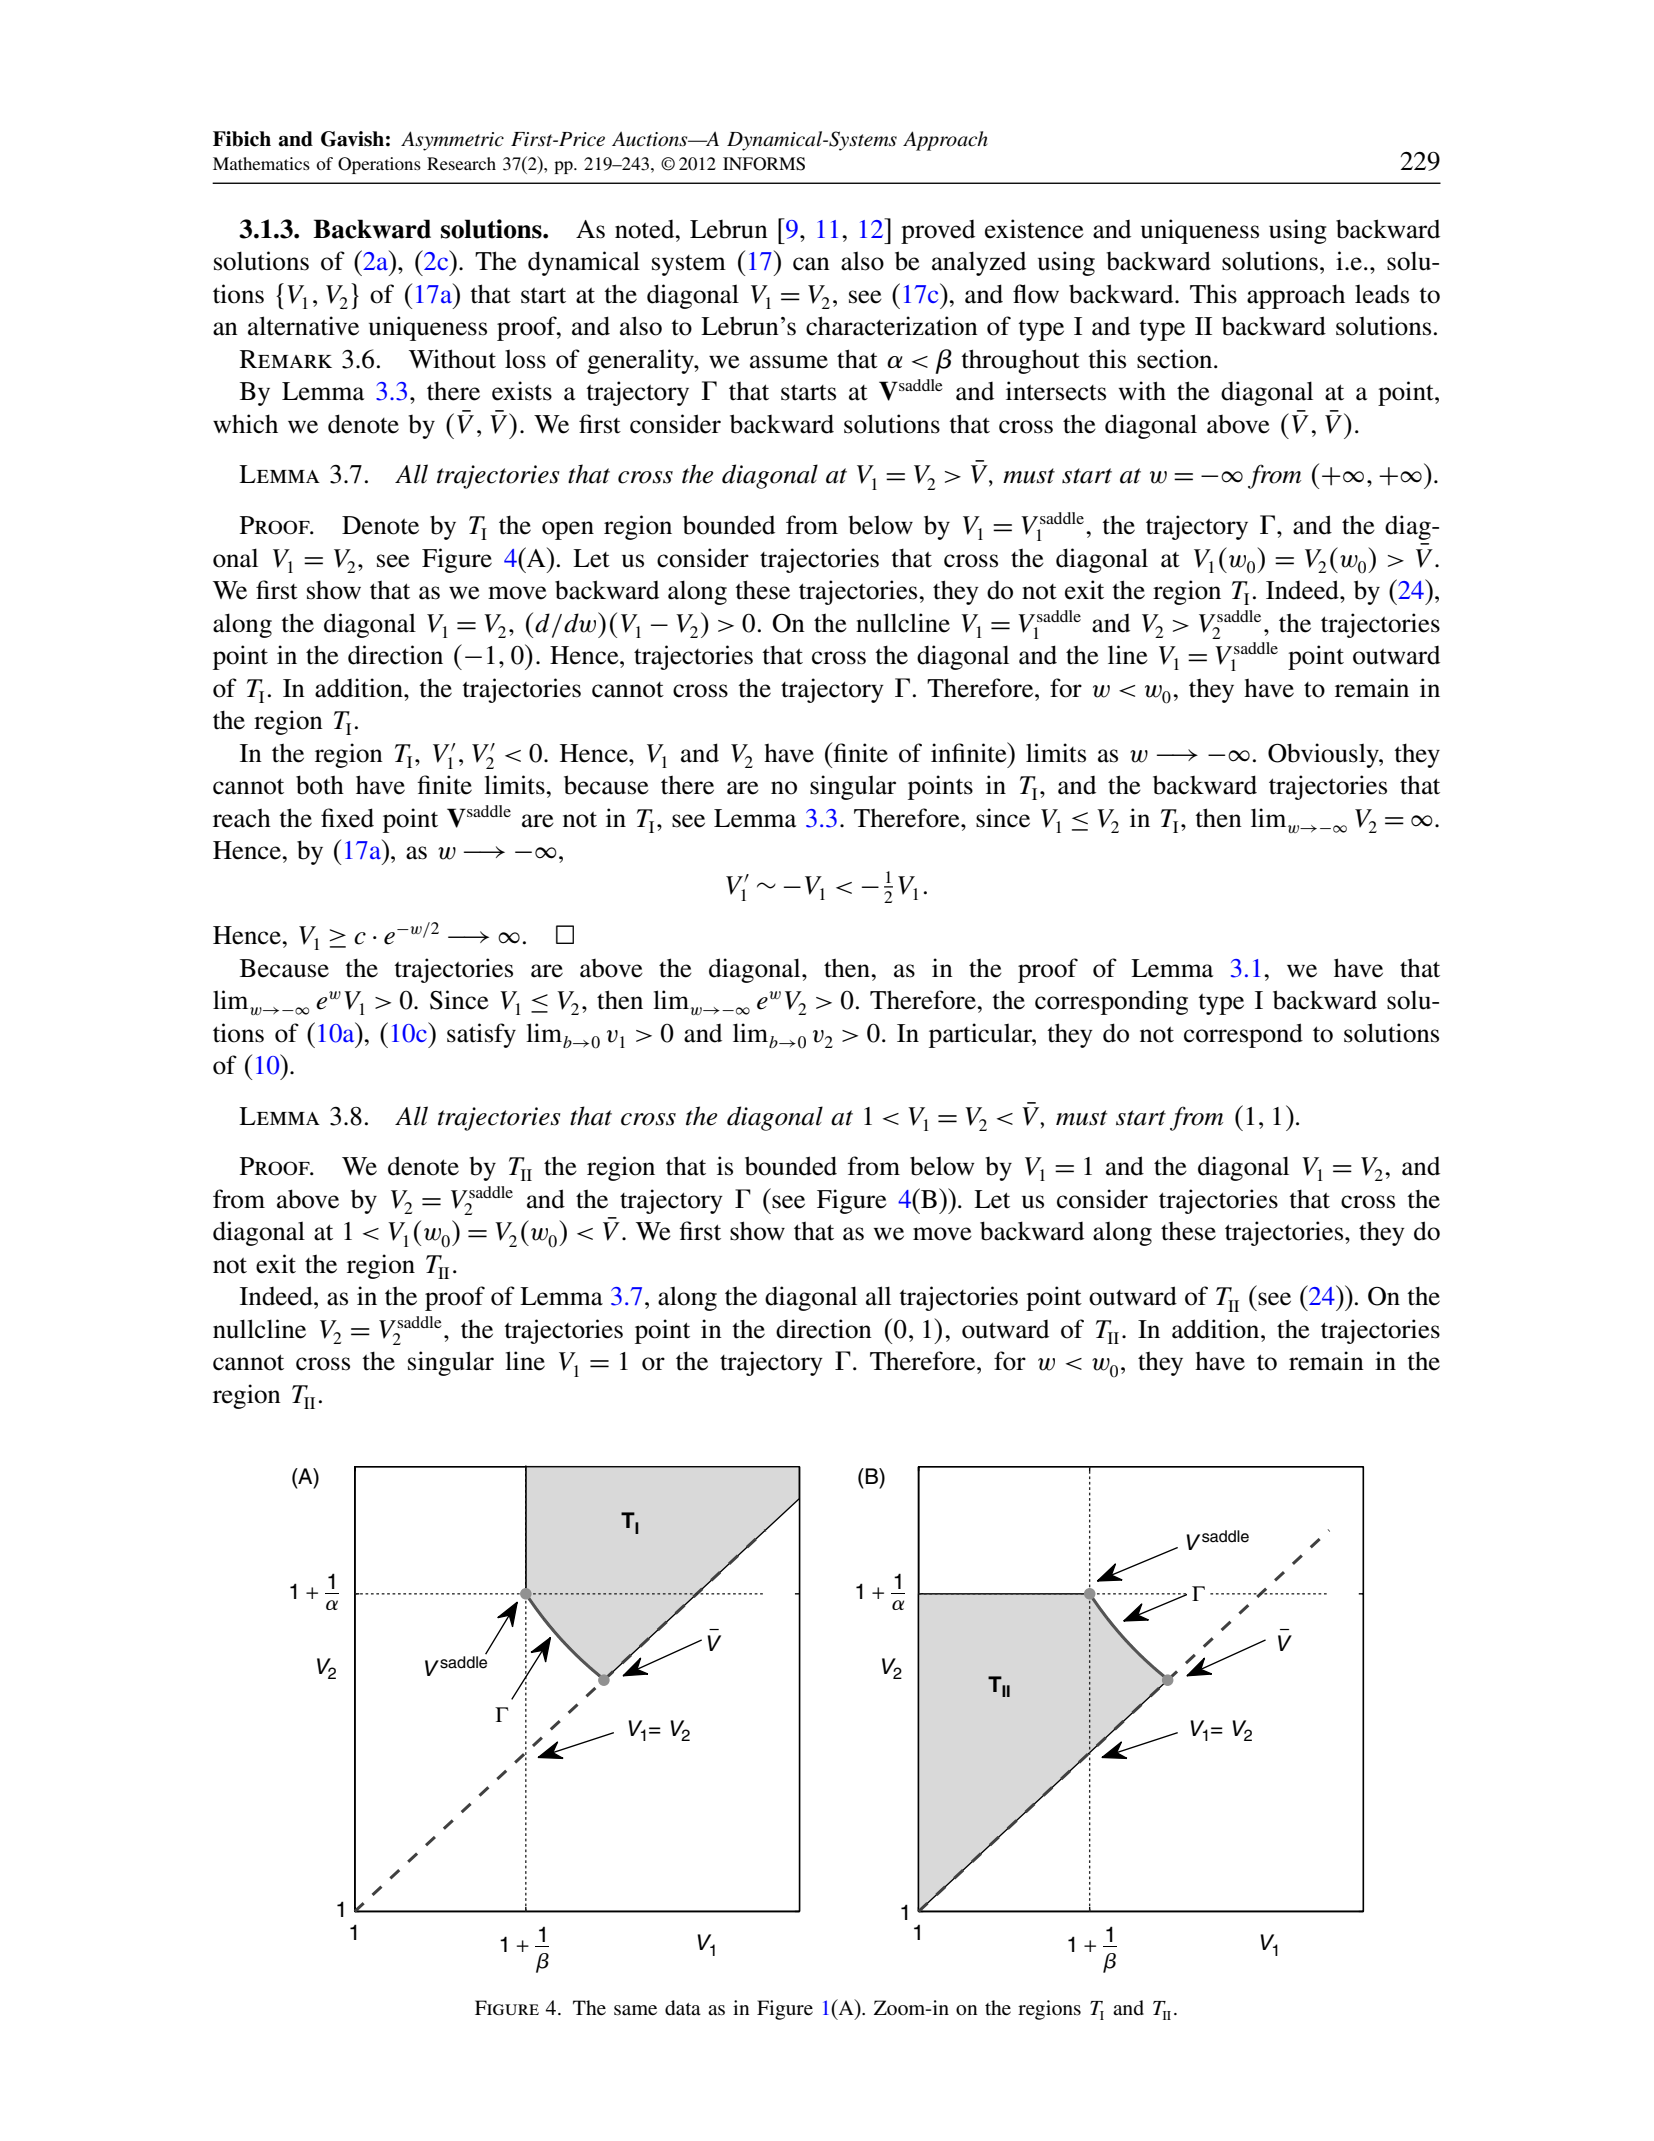 This page has height=2141, width=1654. Describe the element at coordinates (568, 530) in the page. I see `open` at that location.
